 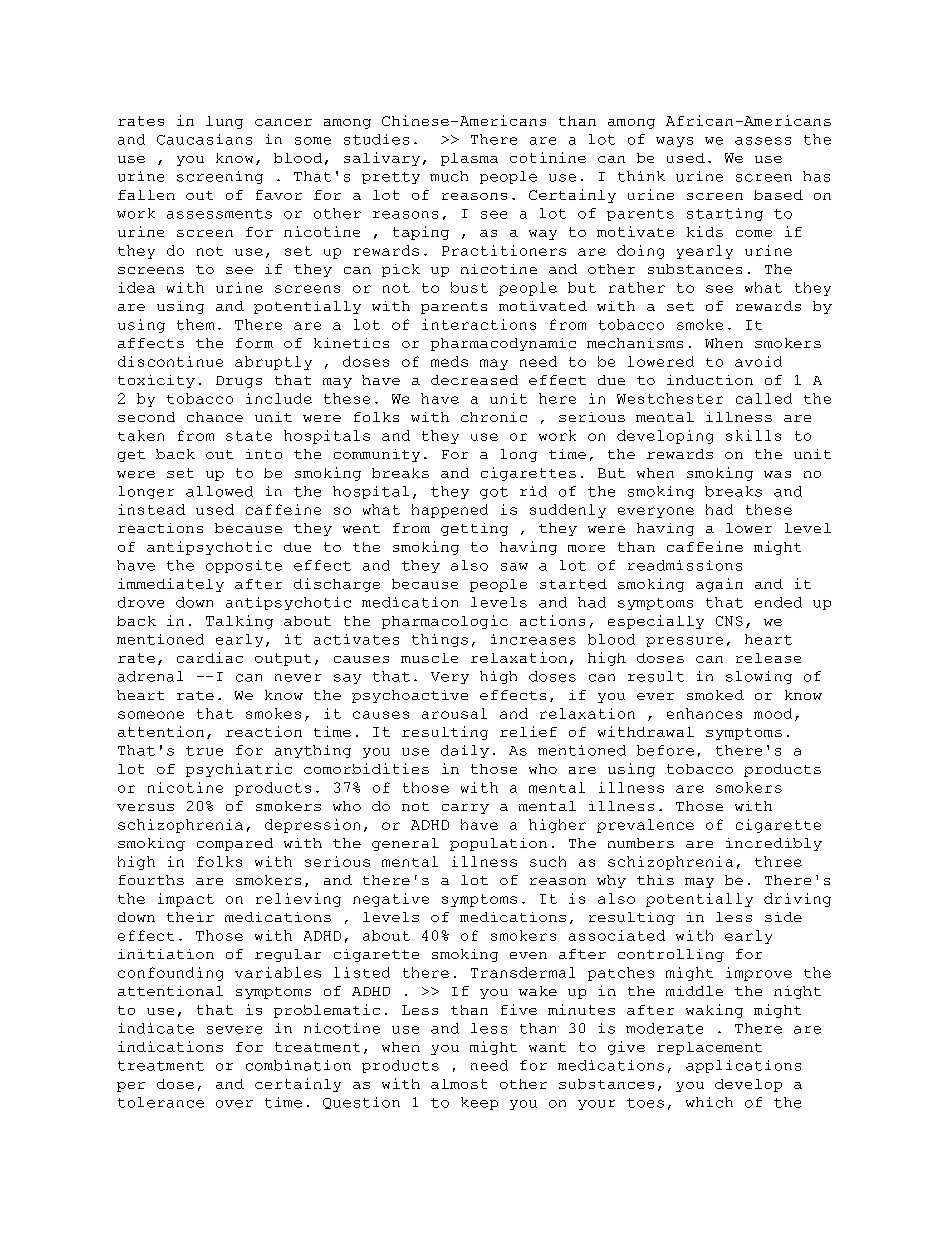 What do you see at coordinates (239, 382) in the screenshot?
I see `Drugs` at bounding box center [239, 382].
